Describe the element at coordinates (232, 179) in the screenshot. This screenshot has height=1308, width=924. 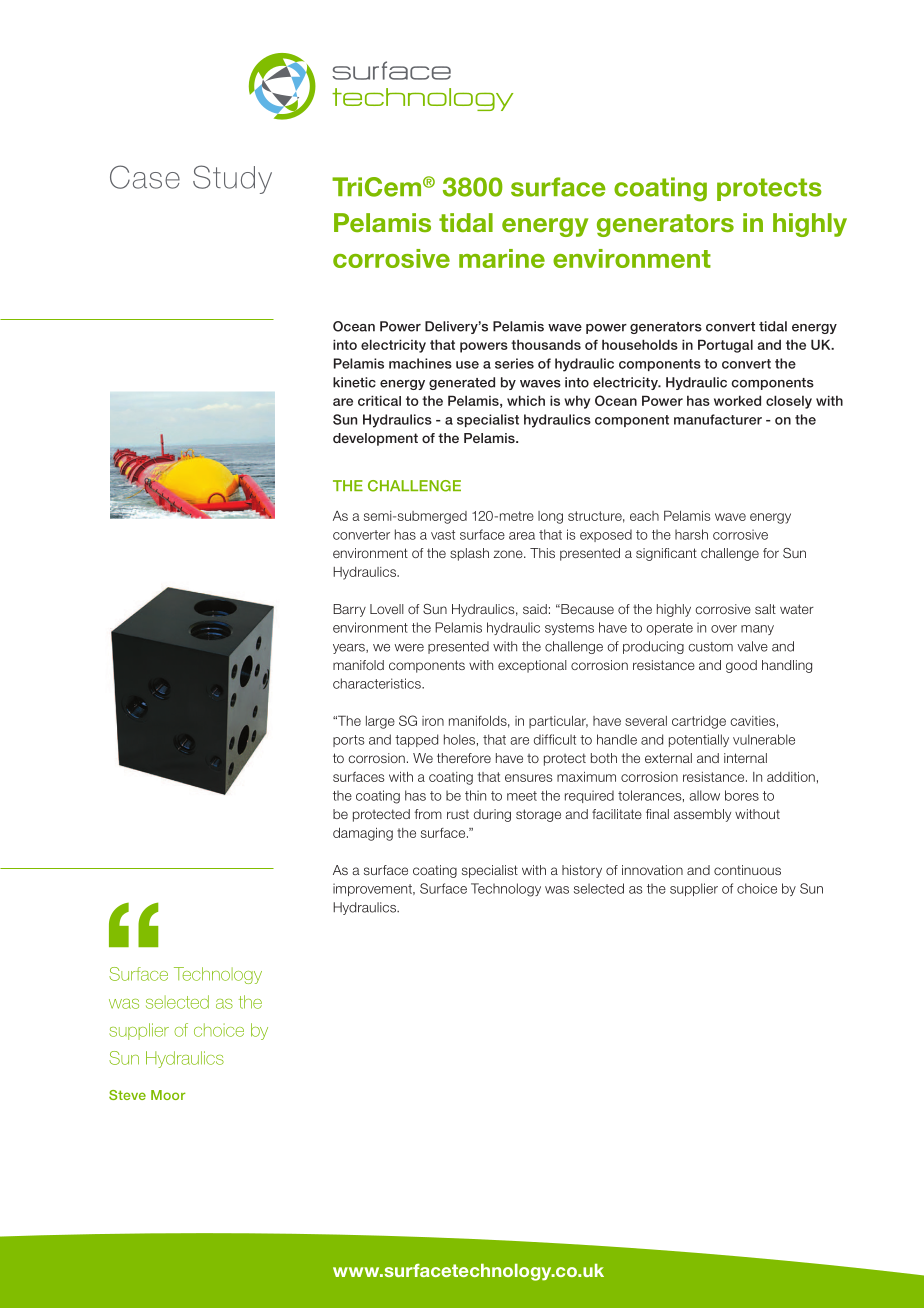
I see `Study` at that location.
